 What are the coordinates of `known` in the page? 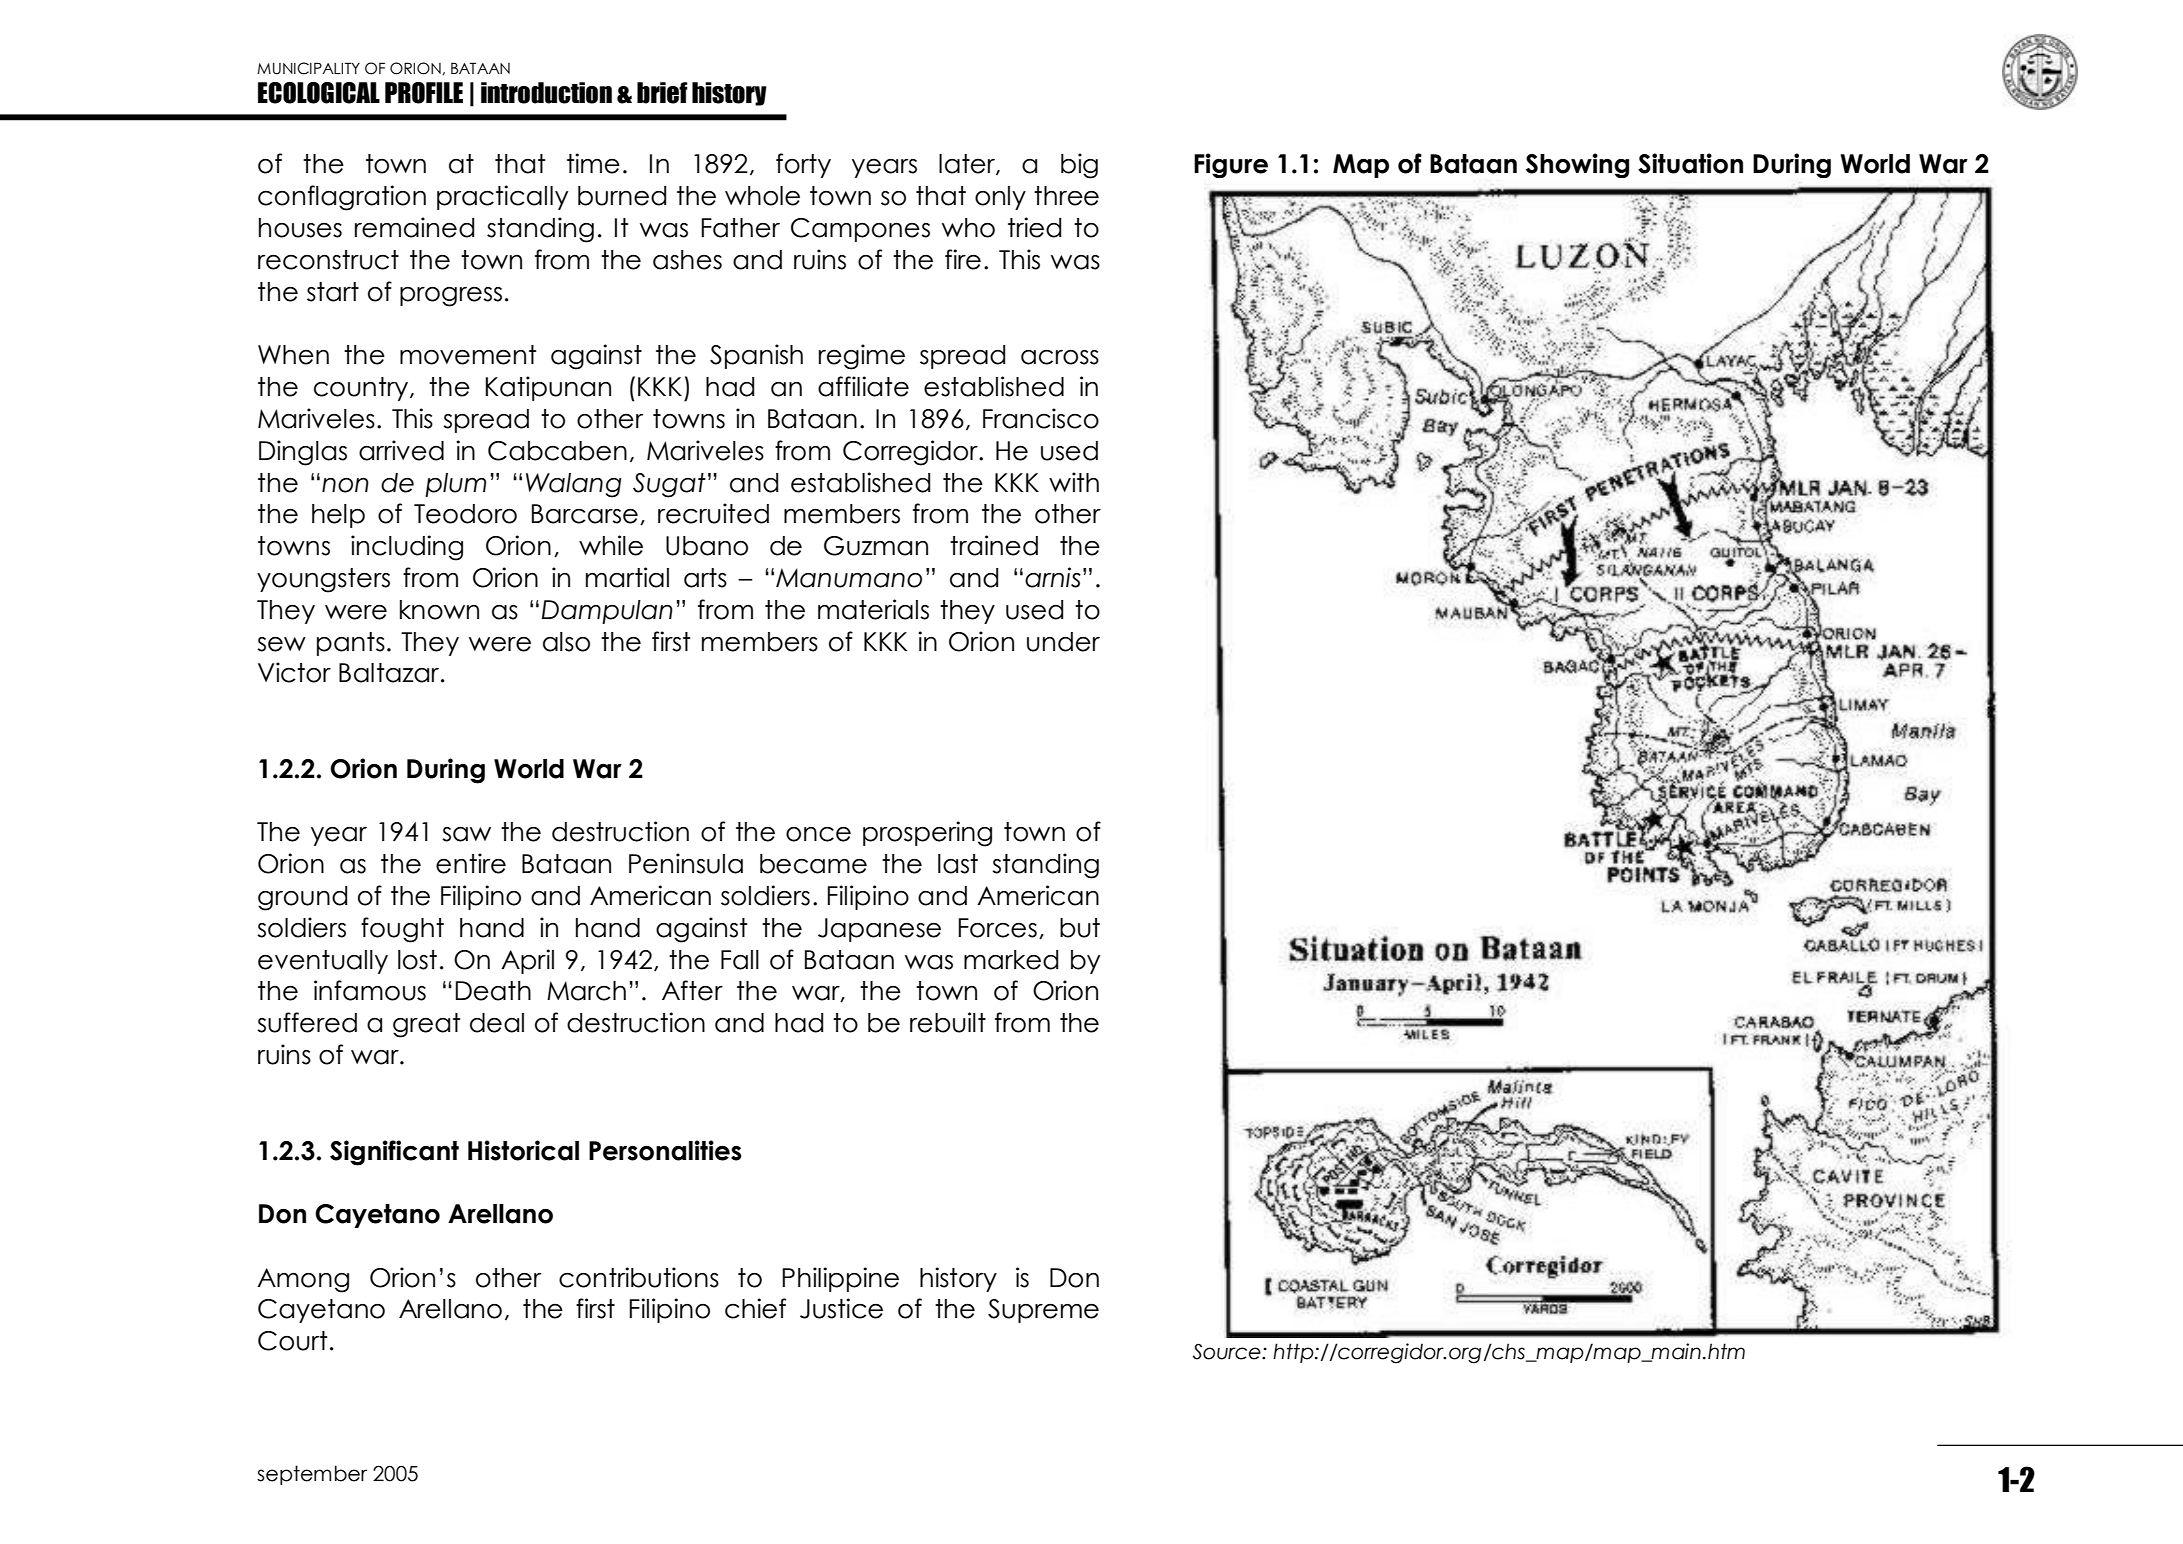 It's located at (439, 610).
